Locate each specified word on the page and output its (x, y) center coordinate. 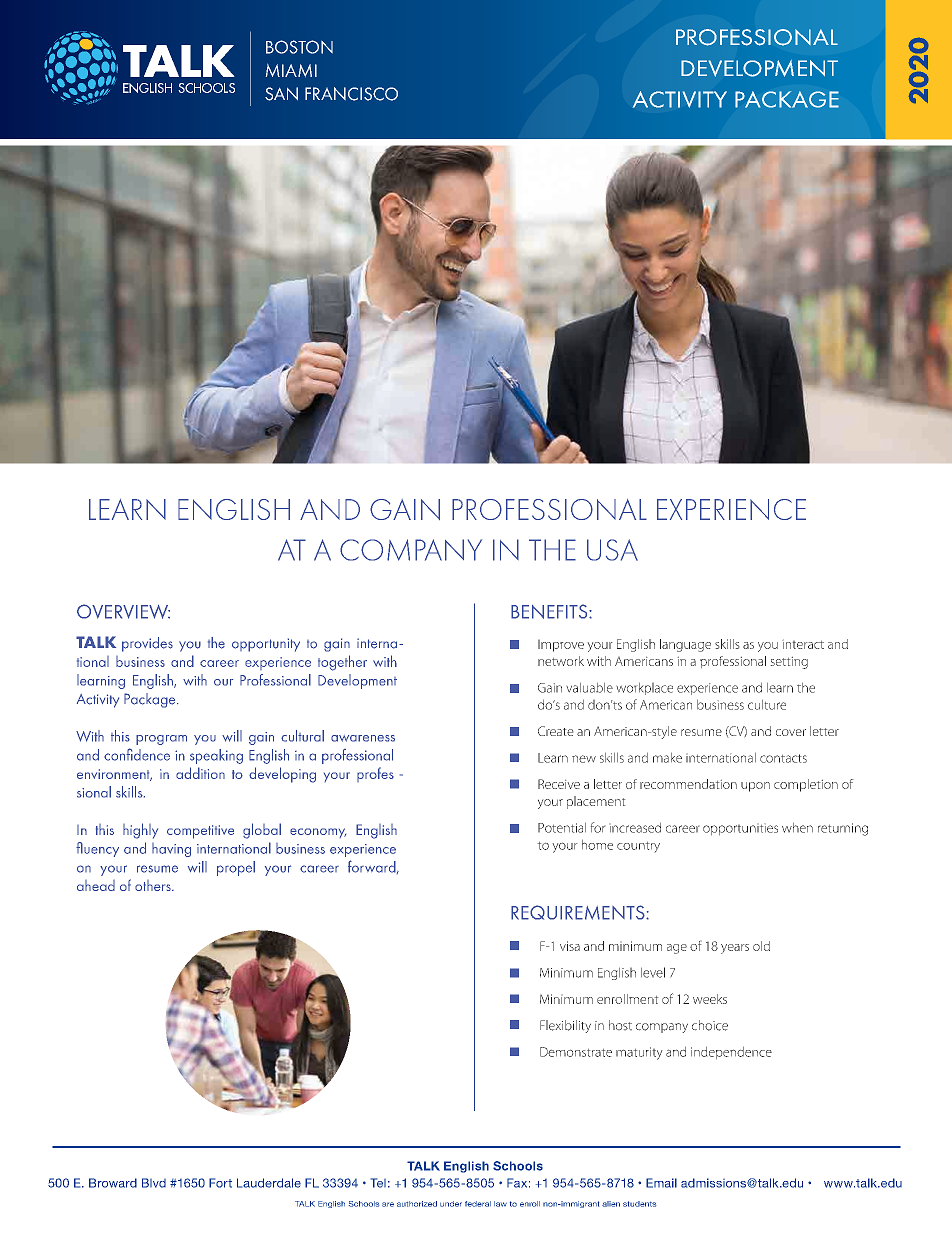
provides (147, 644)
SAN (281, 94)
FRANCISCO (351, 94)
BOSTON (299, 47)
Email (661, 1183)
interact (803, 645)
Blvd (154, 1183)
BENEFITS (550, 611)
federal (478, 1204)
